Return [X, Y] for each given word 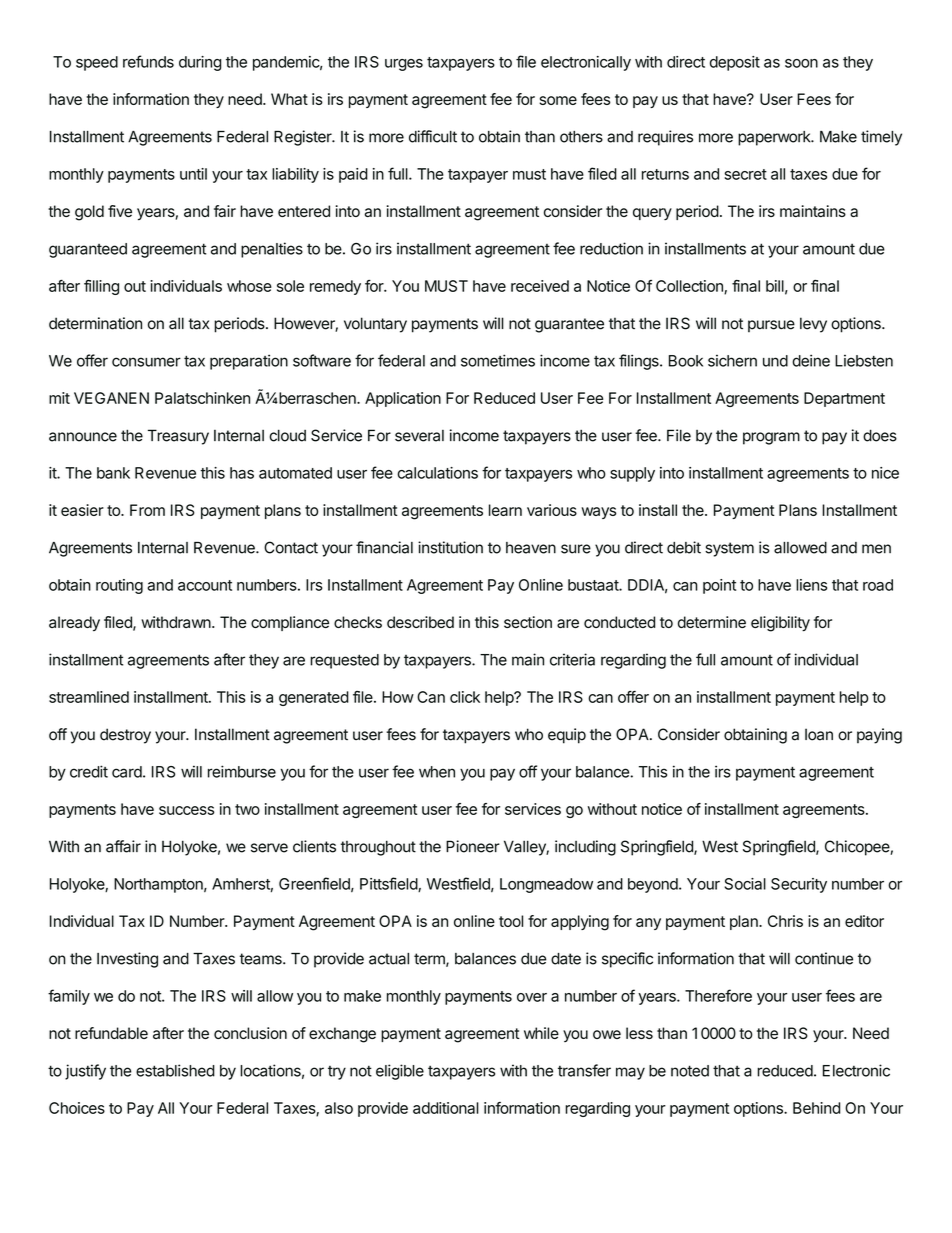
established [175, 1070]
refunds [148, 61]
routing [119, 586]
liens [811, 585]
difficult [433, 136]
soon [801, 63]
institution [450, 547]
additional [446, 1108]
